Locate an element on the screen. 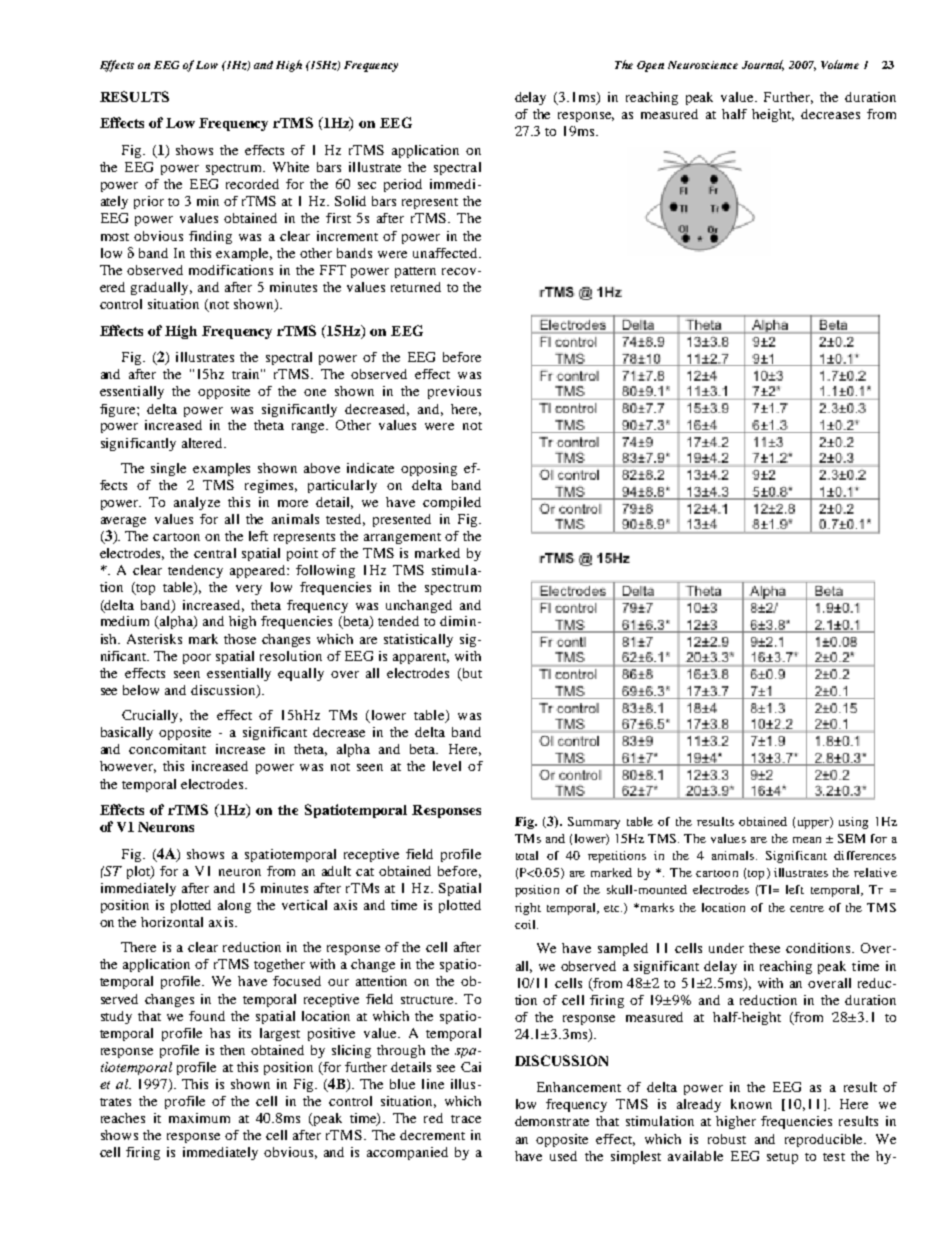 The width and height of the screenshot is (952, 1233). opposing is located at coordinates (429, 469).
